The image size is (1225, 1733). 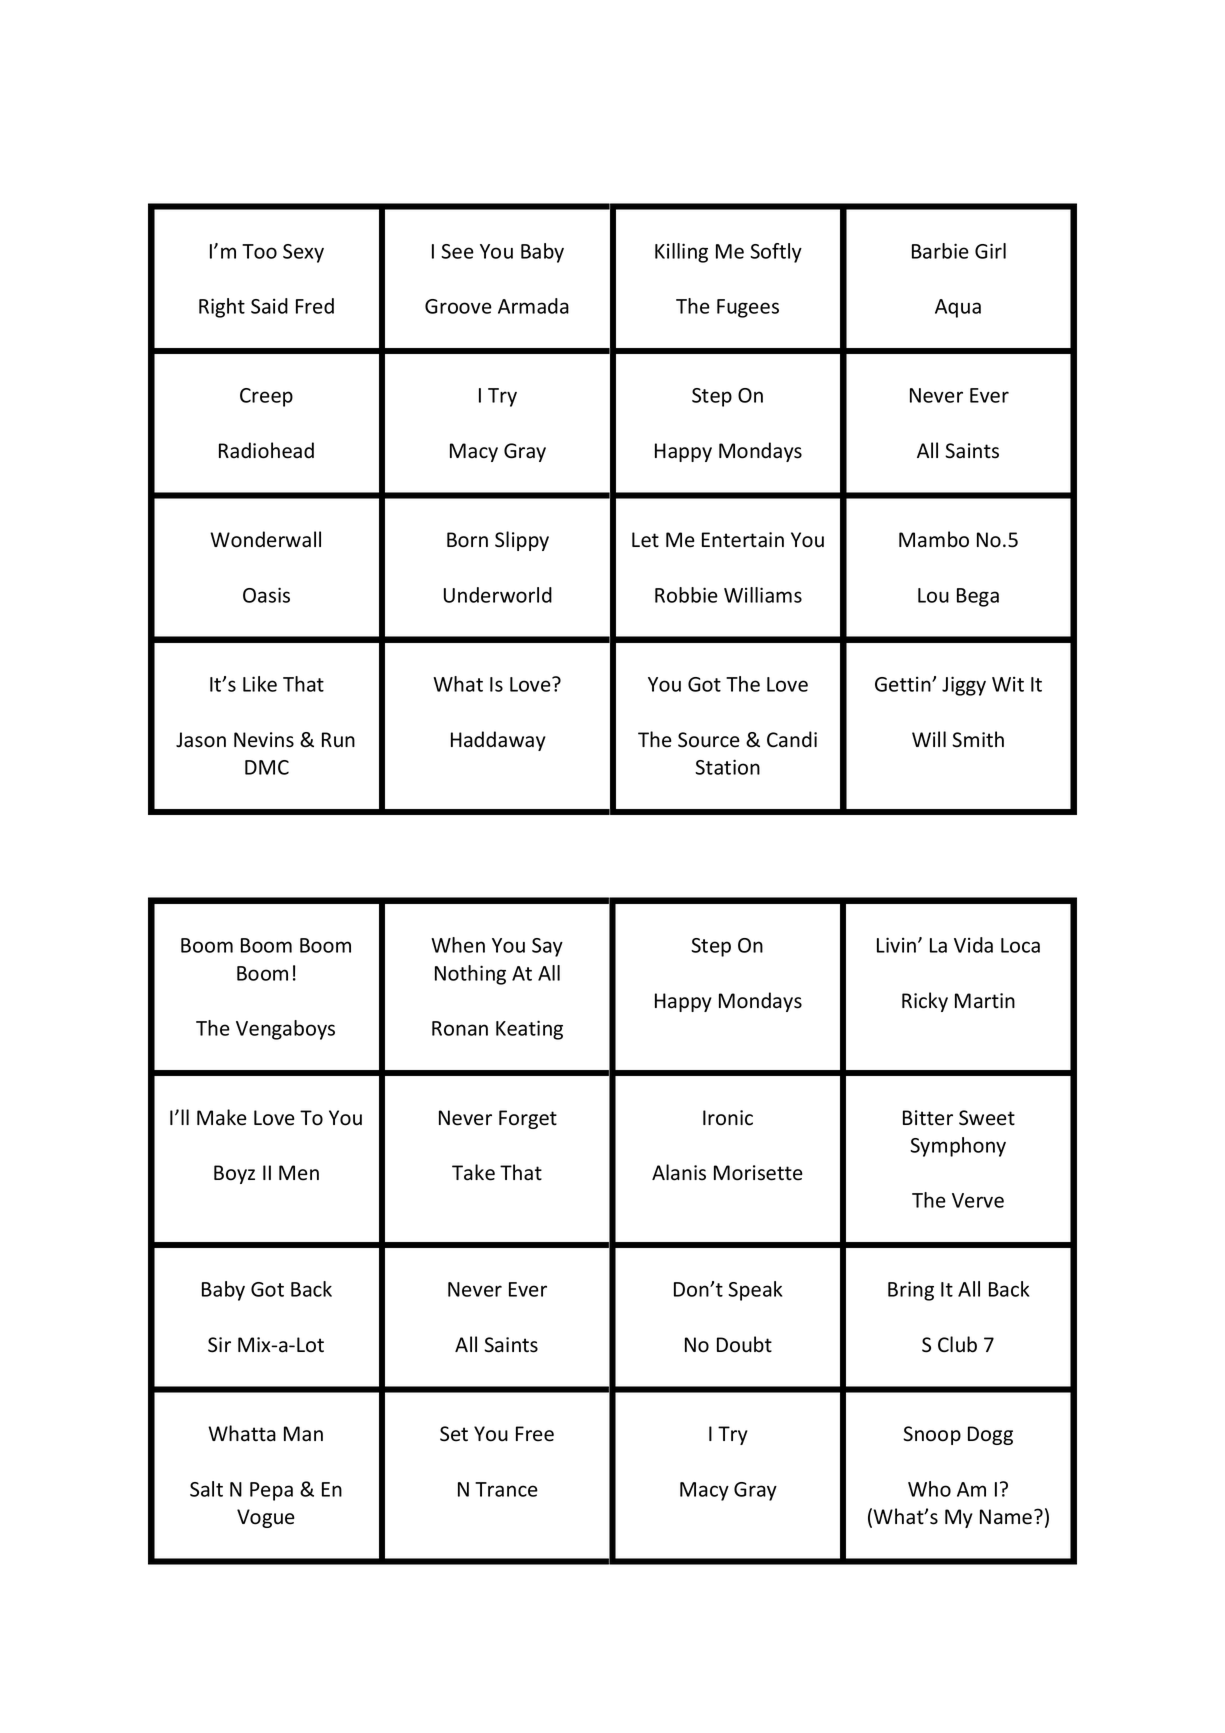 What do you see at coordinates (271, 1491) in the image?
I see `Pepa` at bounding box center [271, 1491].
